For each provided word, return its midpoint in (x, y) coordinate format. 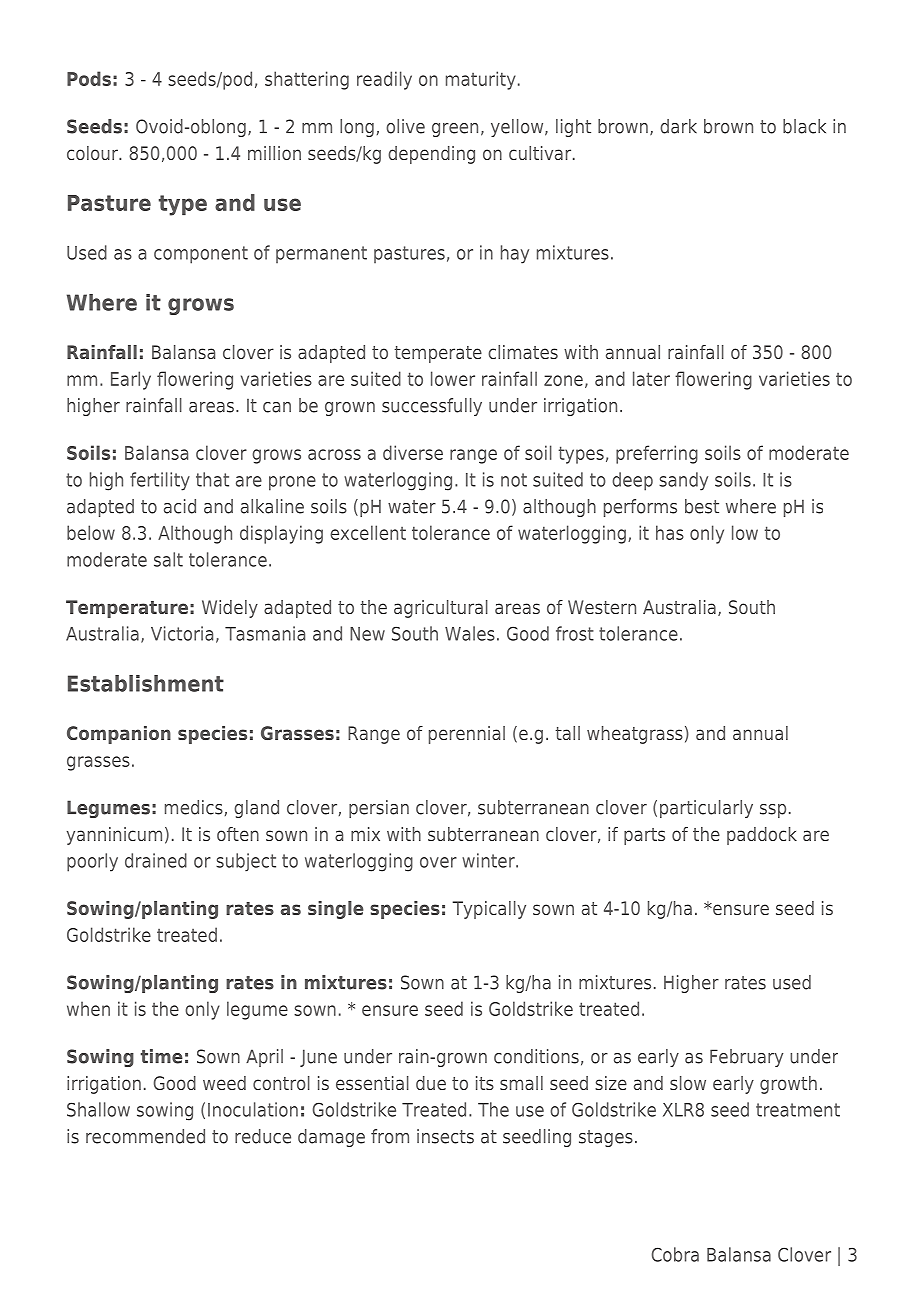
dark (678, 126)
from (390, 1136)
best (702, 506)
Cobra (675, 1254)
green (455, 130)
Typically (489, 910)
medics (194, 807)
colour (93, 153)
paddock (762, 836)
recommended (145, 1136)
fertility (160, 481)
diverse (413, 452)
